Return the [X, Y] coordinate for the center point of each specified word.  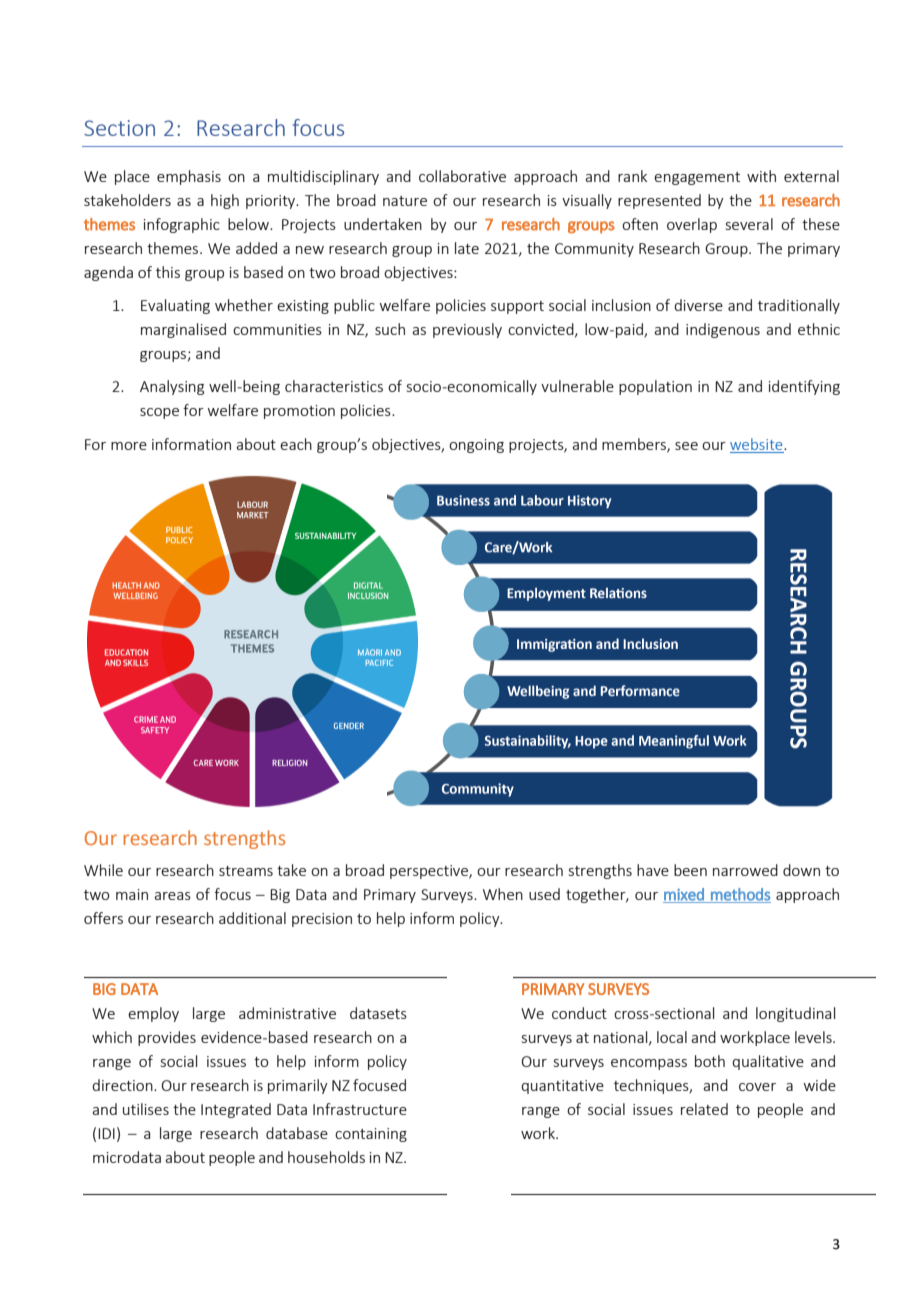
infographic [182, 225]
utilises [146, 1109]
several [749, 224]
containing [371, 1135]
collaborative [462, 176]
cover [757, 1087]
